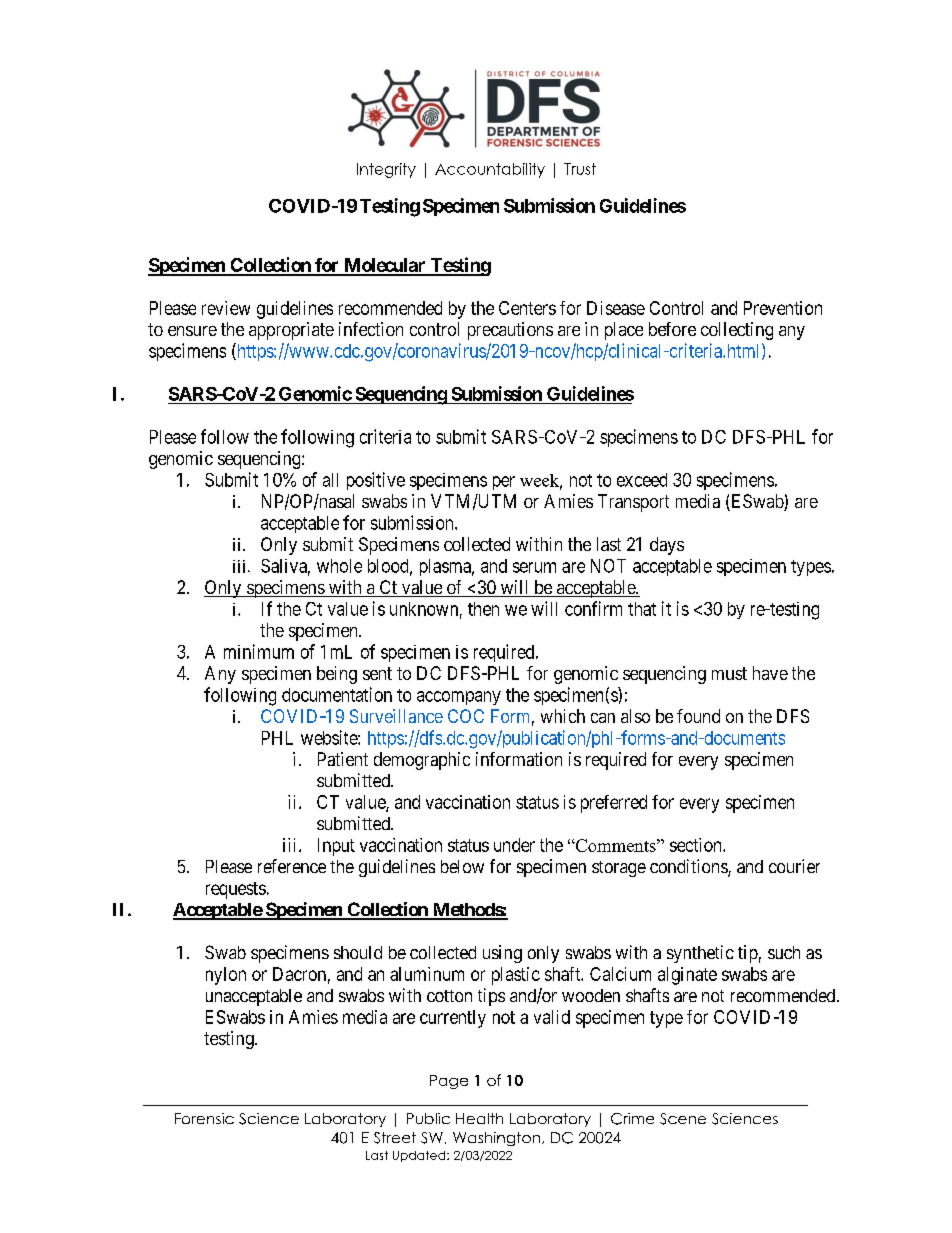 Image resolution: width=952 pixels, height=1233 pixels. I want to click on Forensic, so click(204, 1118).
